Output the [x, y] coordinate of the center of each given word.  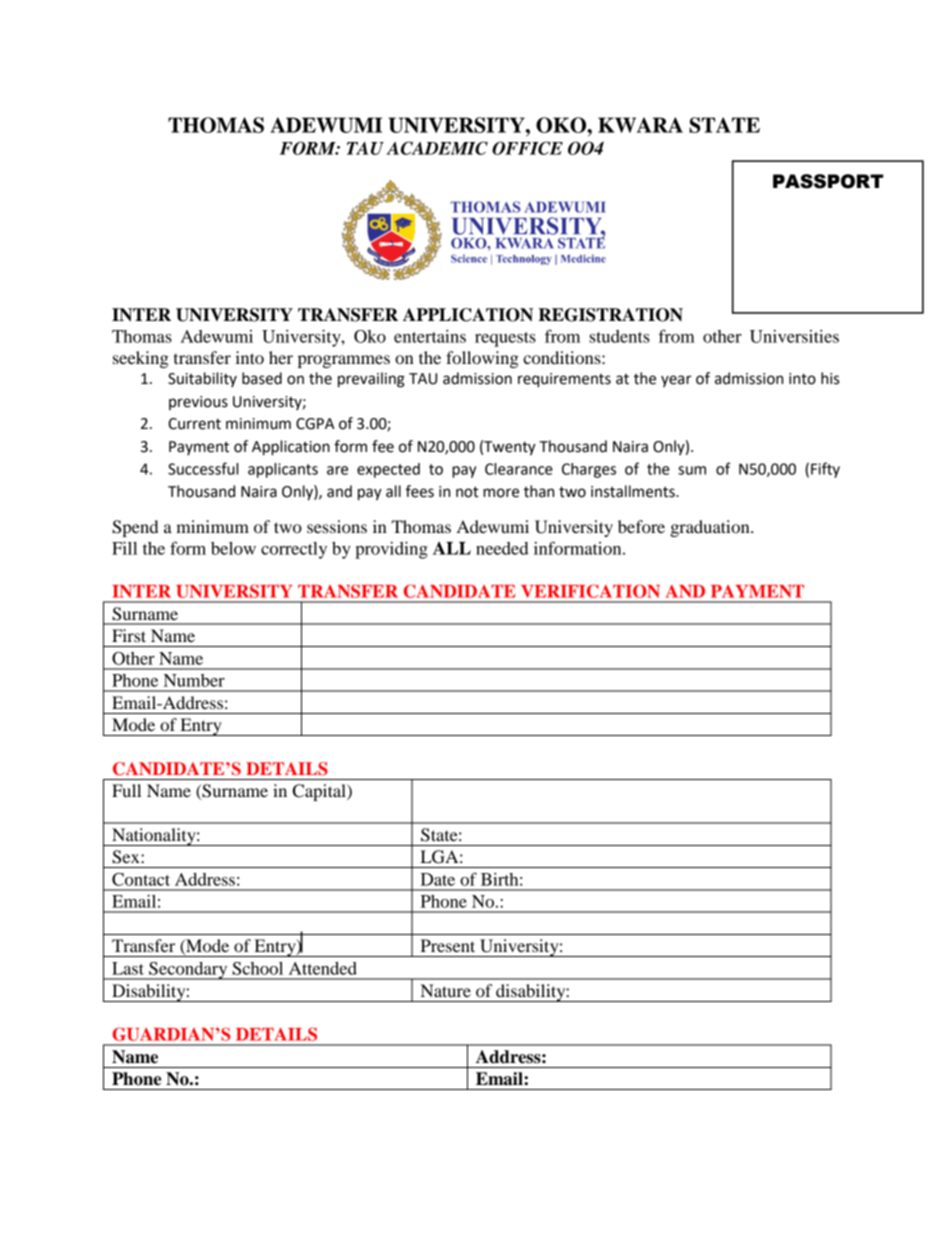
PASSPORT [828, 181]
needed [502, 548]
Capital [320, 792]
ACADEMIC [437, 148]
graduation [711, 528]
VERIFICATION [590, 591]
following [482, 359]
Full [126, 790]
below [233, 548]
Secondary [188, 971]
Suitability [202, 379]
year [676, 381]
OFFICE [527, 148]
